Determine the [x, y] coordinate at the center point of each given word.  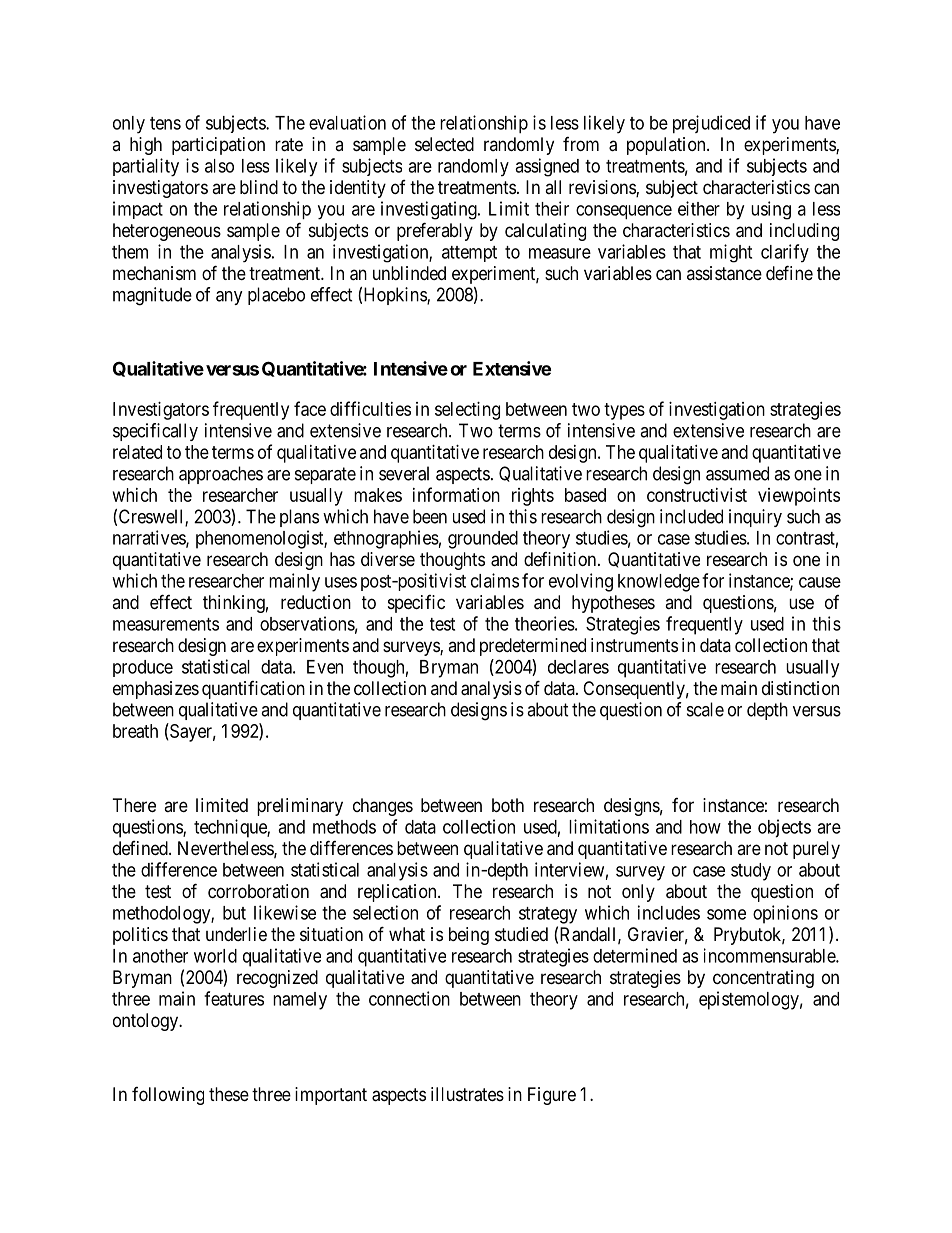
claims [495, 580]
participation [218, 146]
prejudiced [711, 124]
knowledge [659, 583]
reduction [316, 602]
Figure [552, 1096]
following [168, 1096]
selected [444, 144]
